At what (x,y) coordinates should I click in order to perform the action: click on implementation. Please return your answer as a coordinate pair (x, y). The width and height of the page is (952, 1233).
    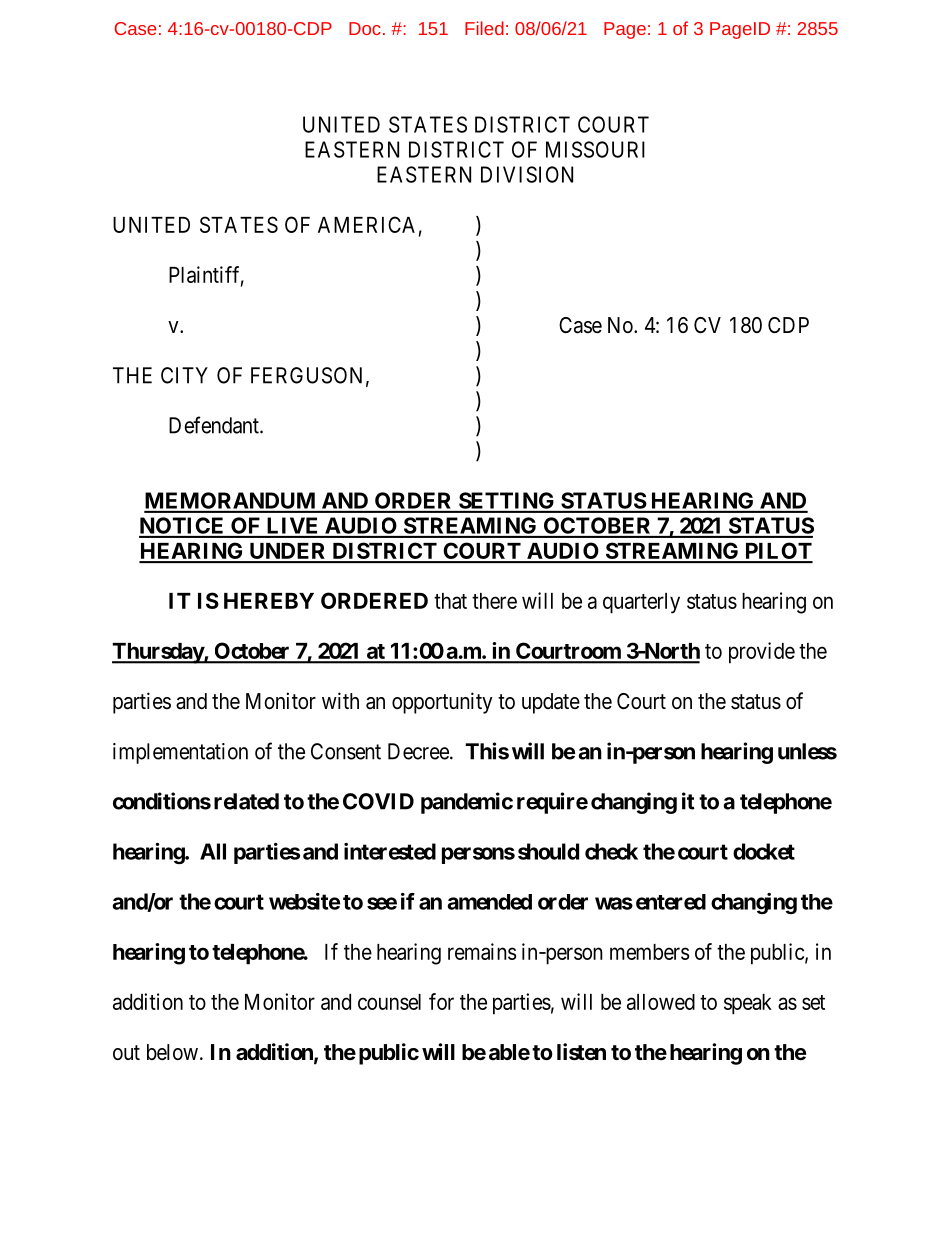
    Looking at the image, I should click on (180, 753).
